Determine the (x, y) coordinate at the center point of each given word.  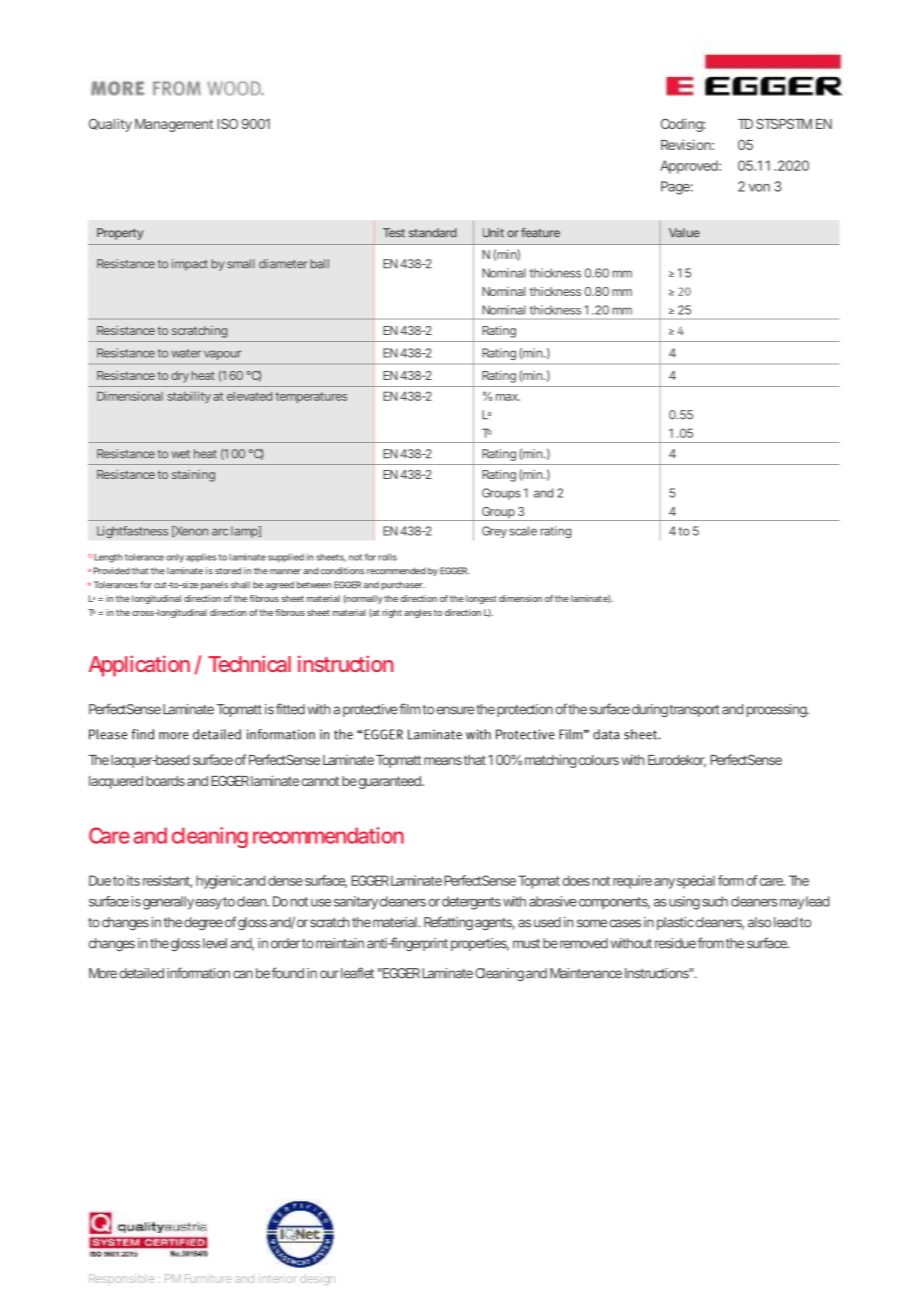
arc (220, 532)
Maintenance (586, 973)
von (759, 188)
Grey (494, 532)
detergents (471, 903)
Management (174, 125)
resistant (167, 881)
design (317, 1279)
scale (523, 531)
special (696, 882)
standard (433, 233)
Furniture (208, 1278)
